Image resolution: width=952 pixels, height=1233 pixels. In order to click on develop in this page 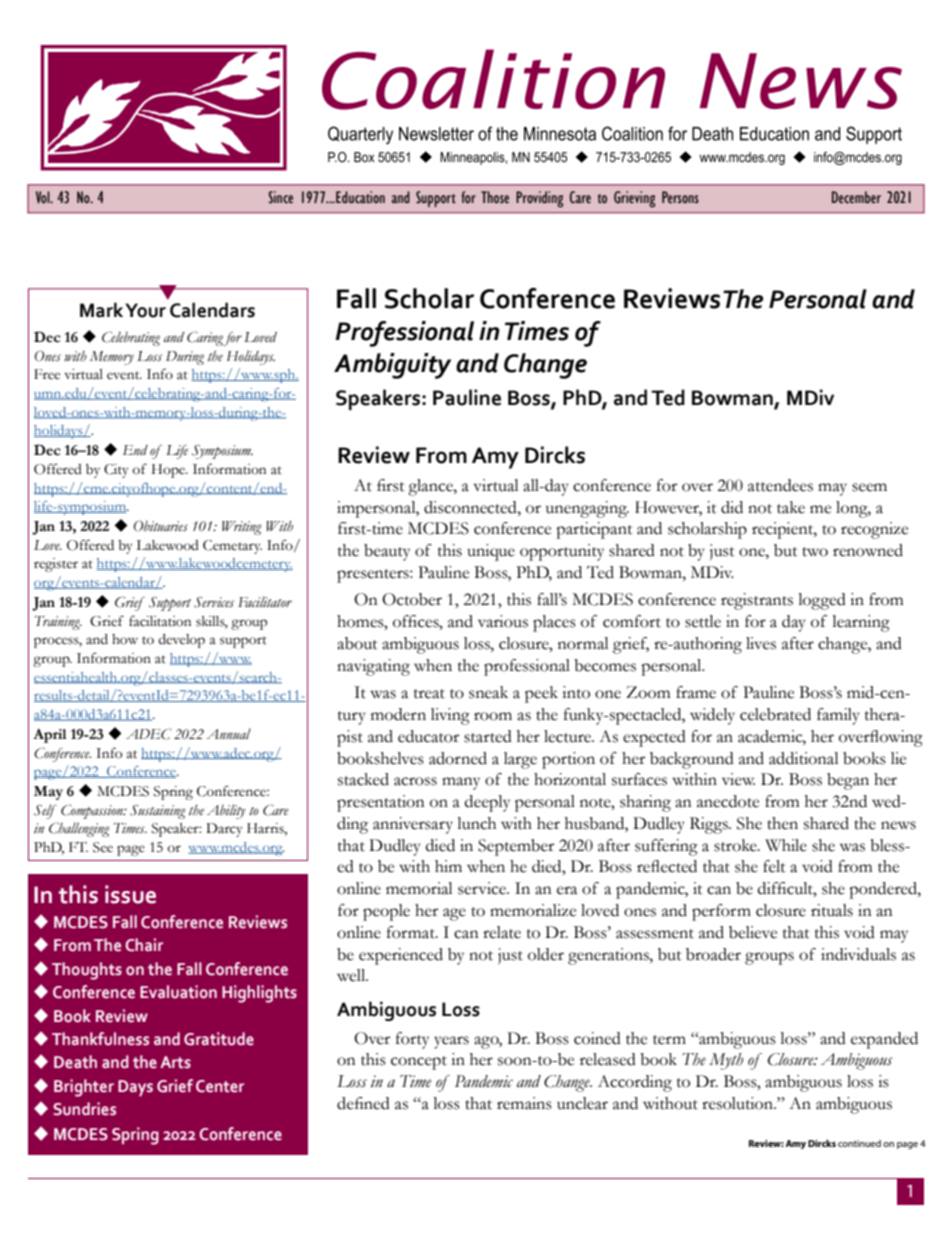, I will do `click(181, 641)`.
